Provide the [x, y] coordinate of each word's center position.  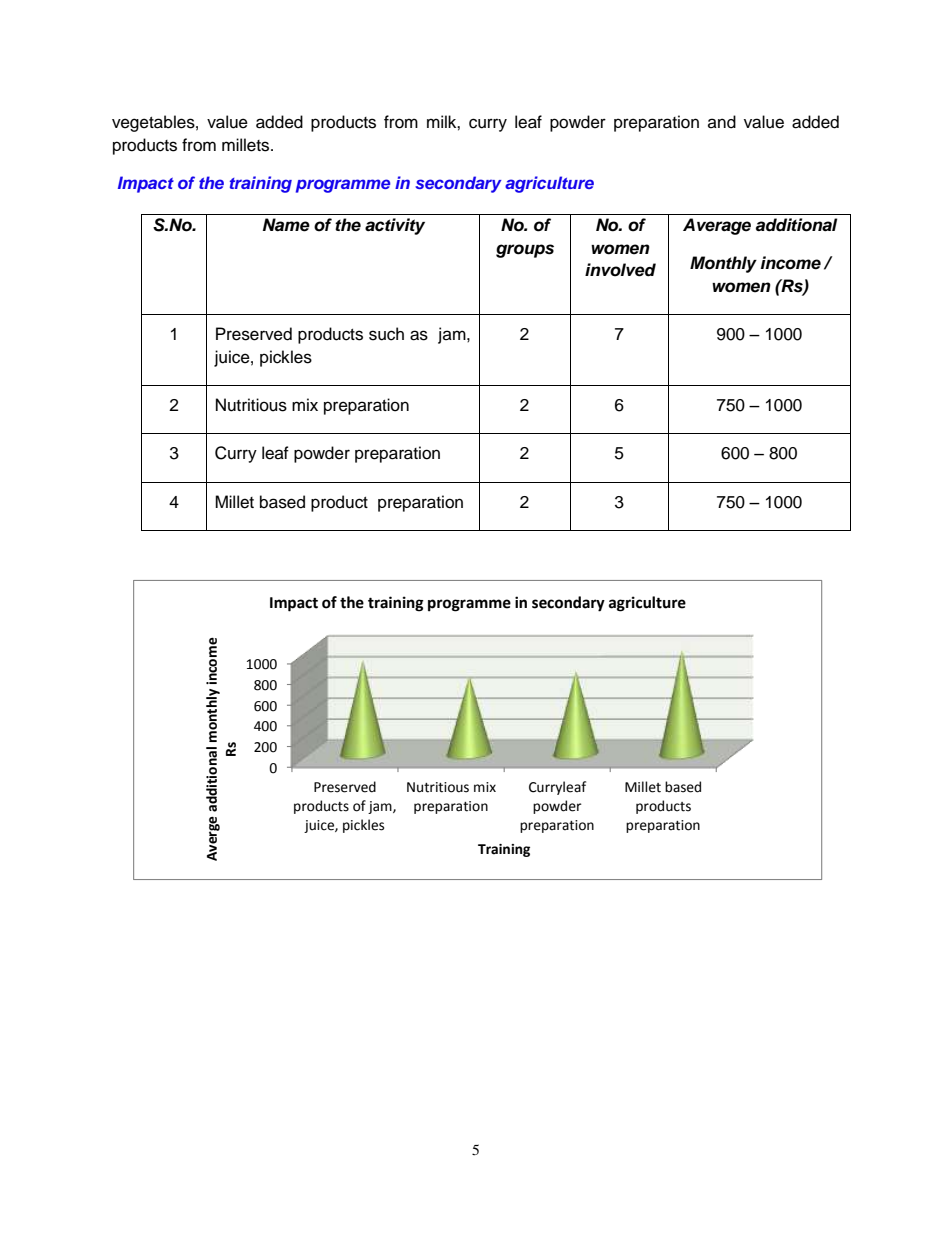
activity [395, 226]
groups [525, 251]
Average [717, 226]
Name [286, 225]
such [386, 334]
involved [620, 270]
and [722, 122]
